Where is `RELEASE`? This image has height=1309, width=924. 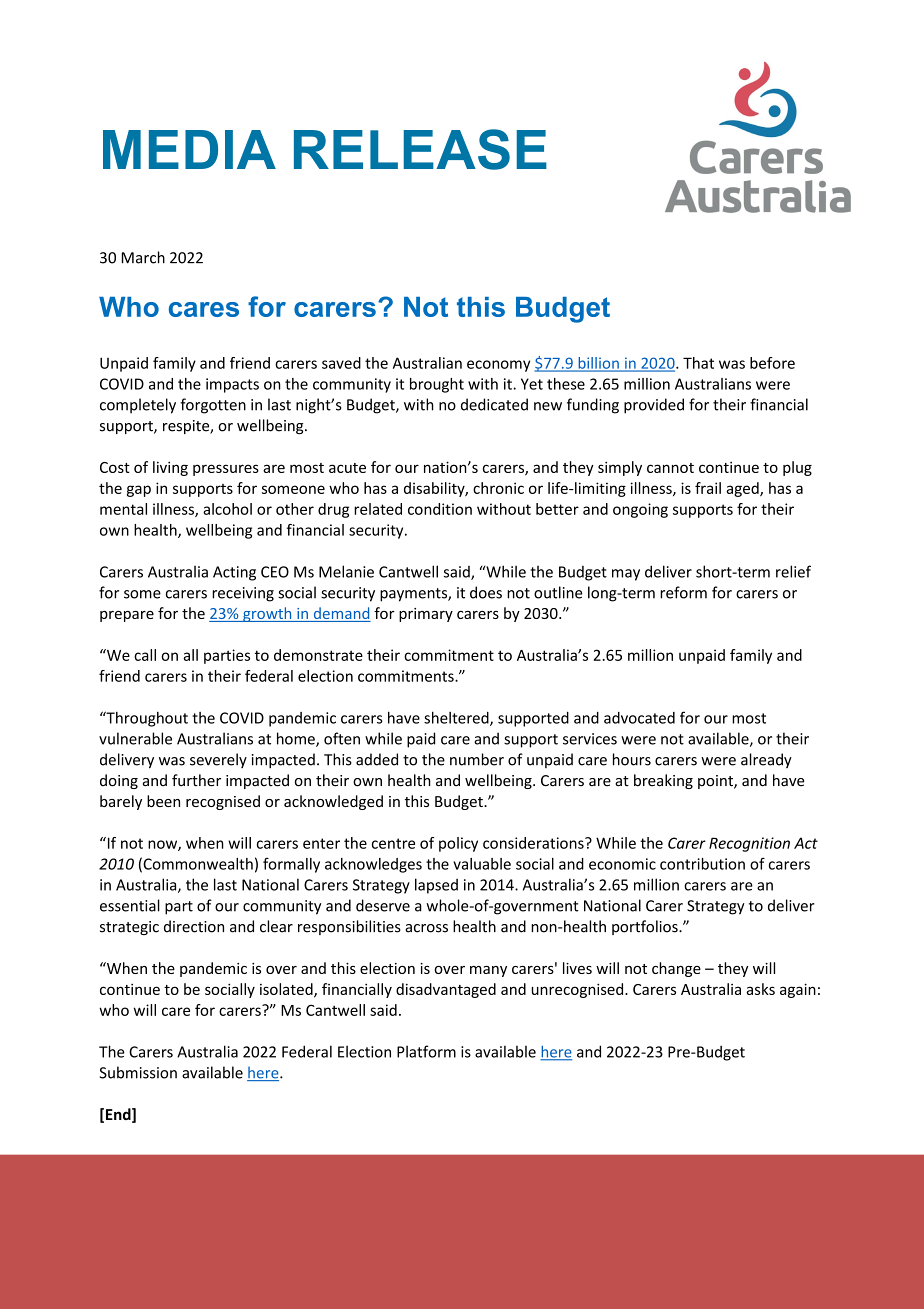 RELEASE is located at coordinates (420, 149).
